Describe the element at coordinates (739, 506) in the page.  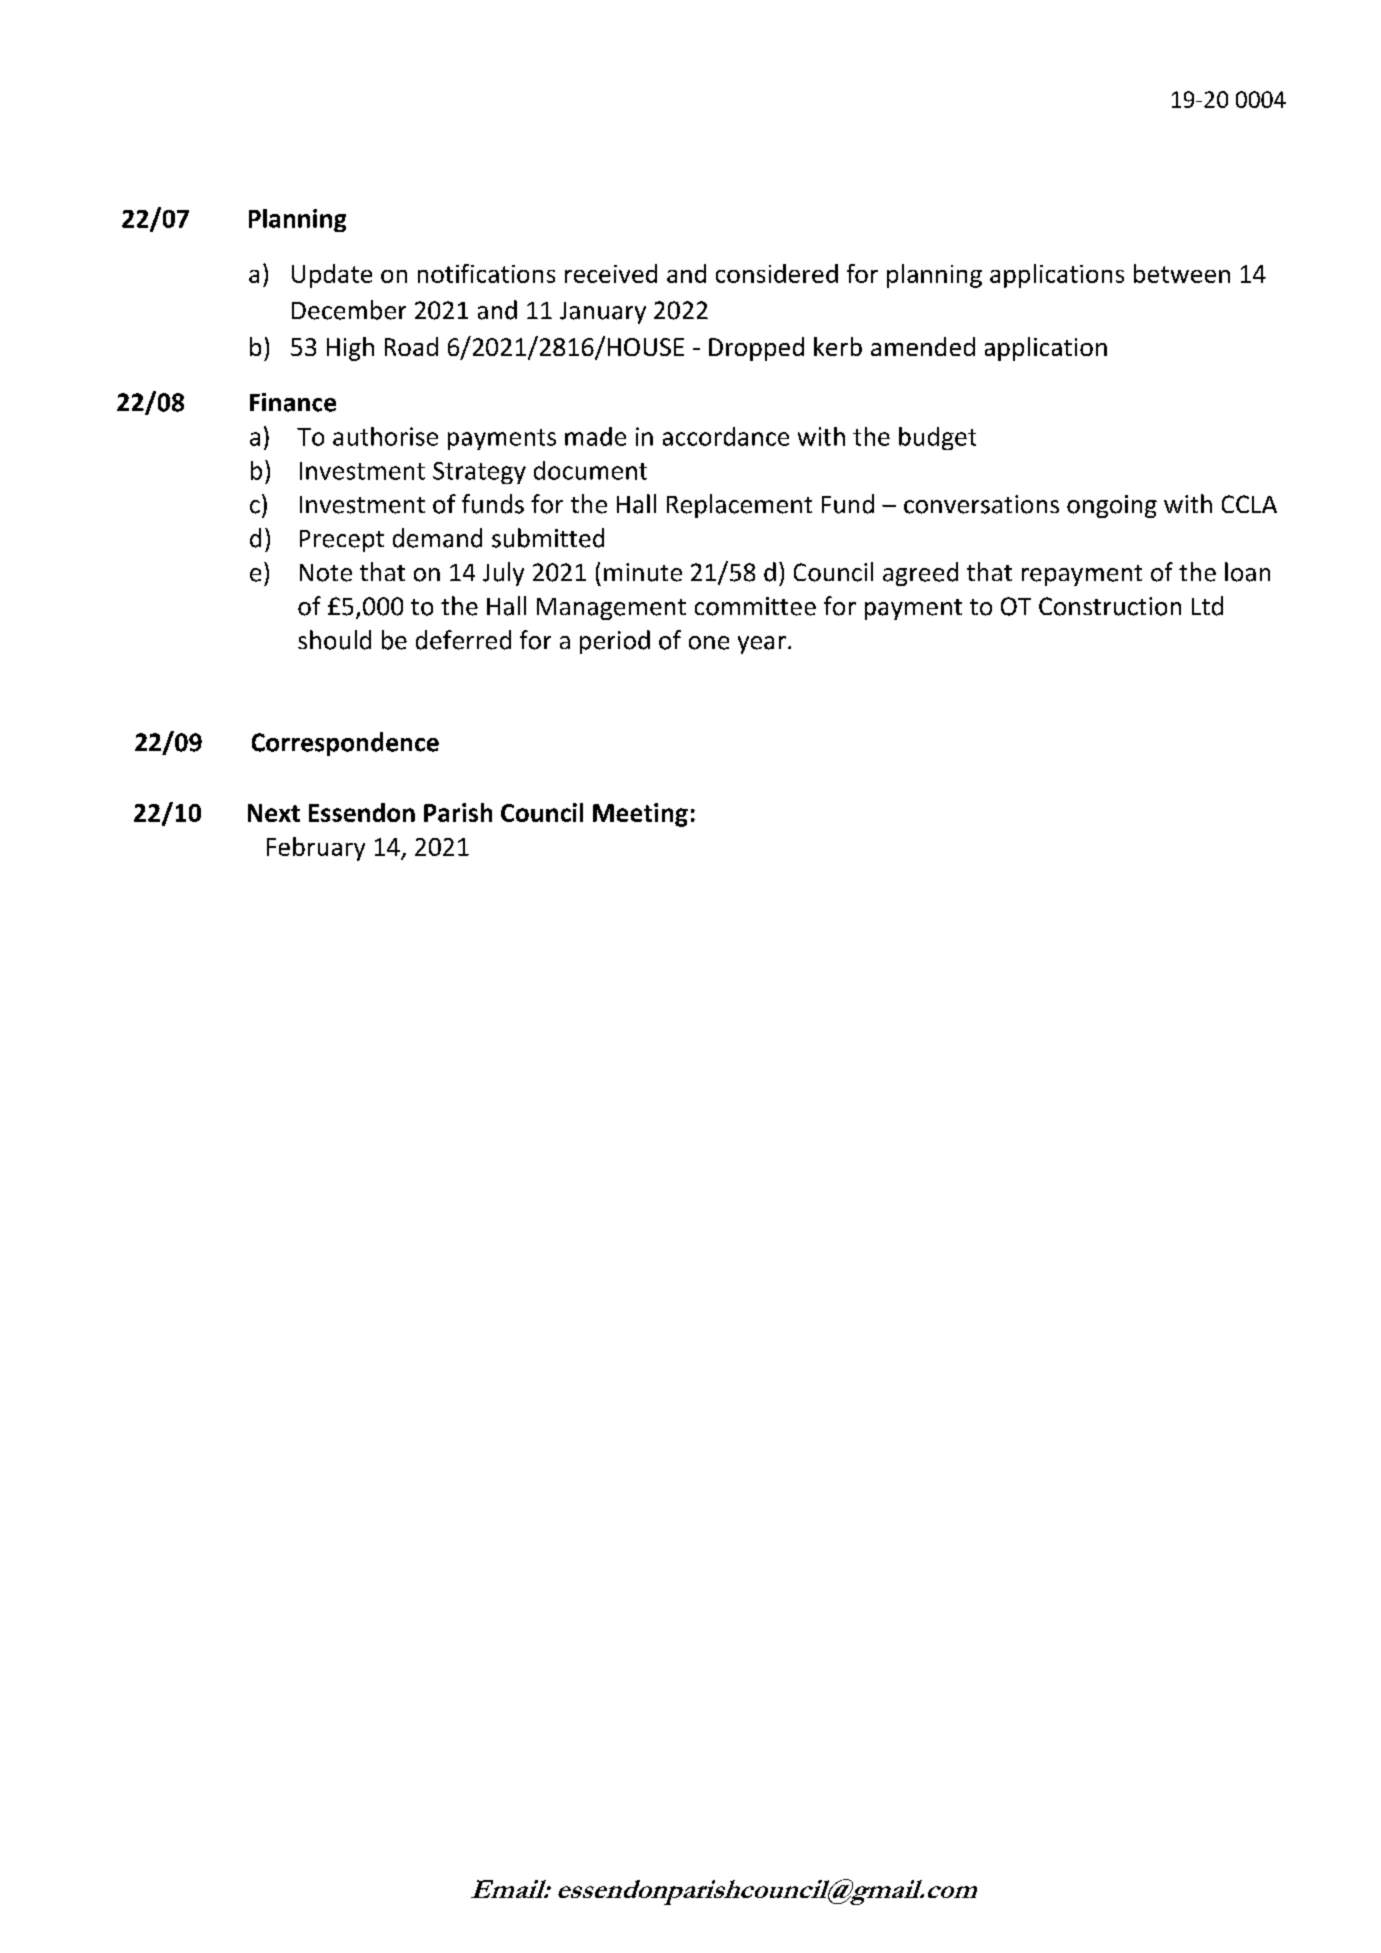
I see `Replacement` at that location.
